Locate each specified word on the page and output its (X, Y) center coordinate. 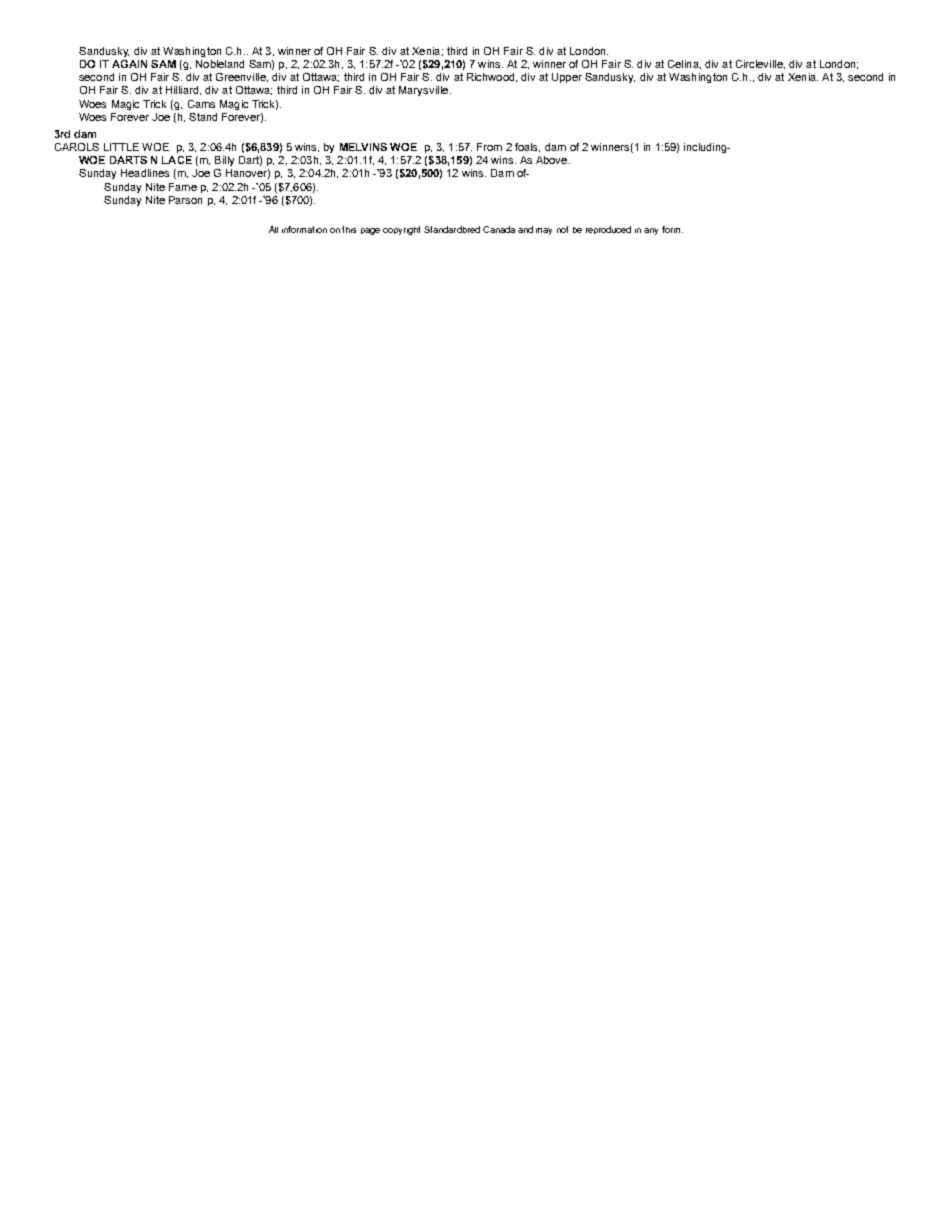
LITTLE (121, 147)
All (273, 229)
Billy (224, 161)
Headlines (145, 173)
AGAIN (129, 64)
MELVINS (363, 147)
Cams (201, 104)
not (562, 229)
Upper (567, 78)
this (349, 229)
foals (527, 147)
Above (553, 160)
